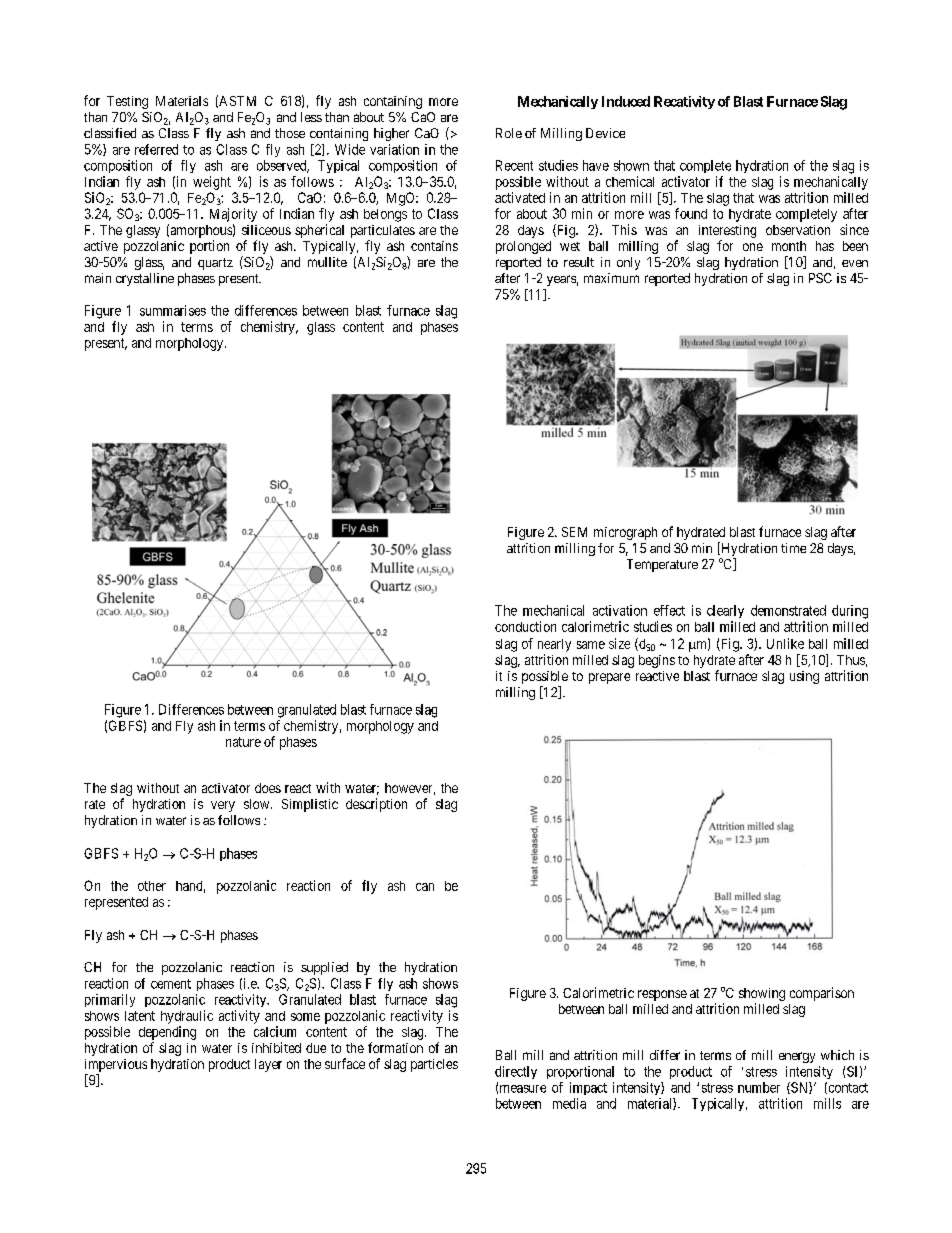 Image resolution: width=952 pixels, height=1233 pixels. I want to click on directly, so click(516, 1072).
